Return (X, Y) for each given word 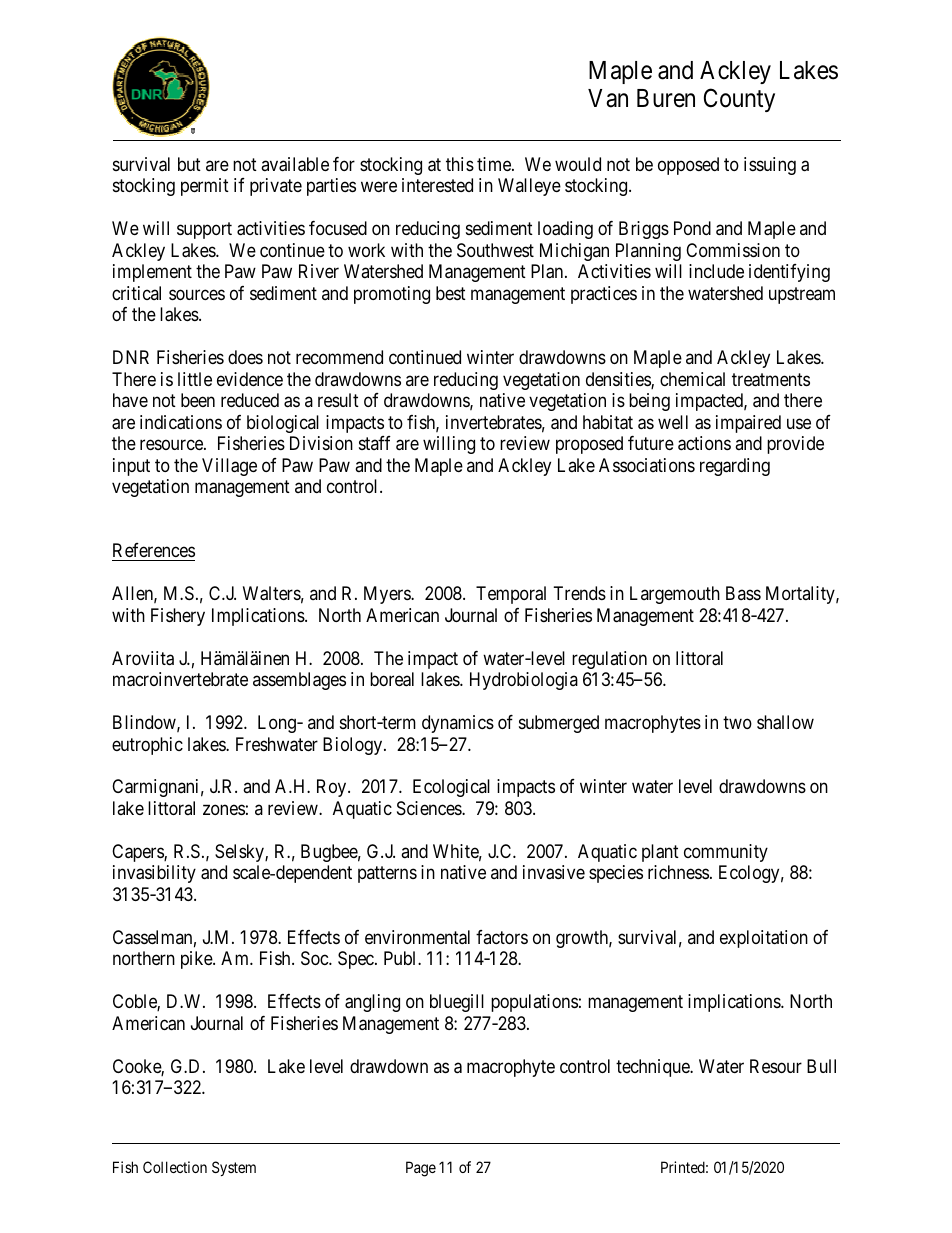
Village (229, 467)
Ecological (451, 788)
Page (421, 1169)
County (739, 100)
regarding (735, 467)
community (726, 853)
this (460, 164)
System (234, 1168)
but (189, 164)
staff (375, 443)
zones (224, 809)
